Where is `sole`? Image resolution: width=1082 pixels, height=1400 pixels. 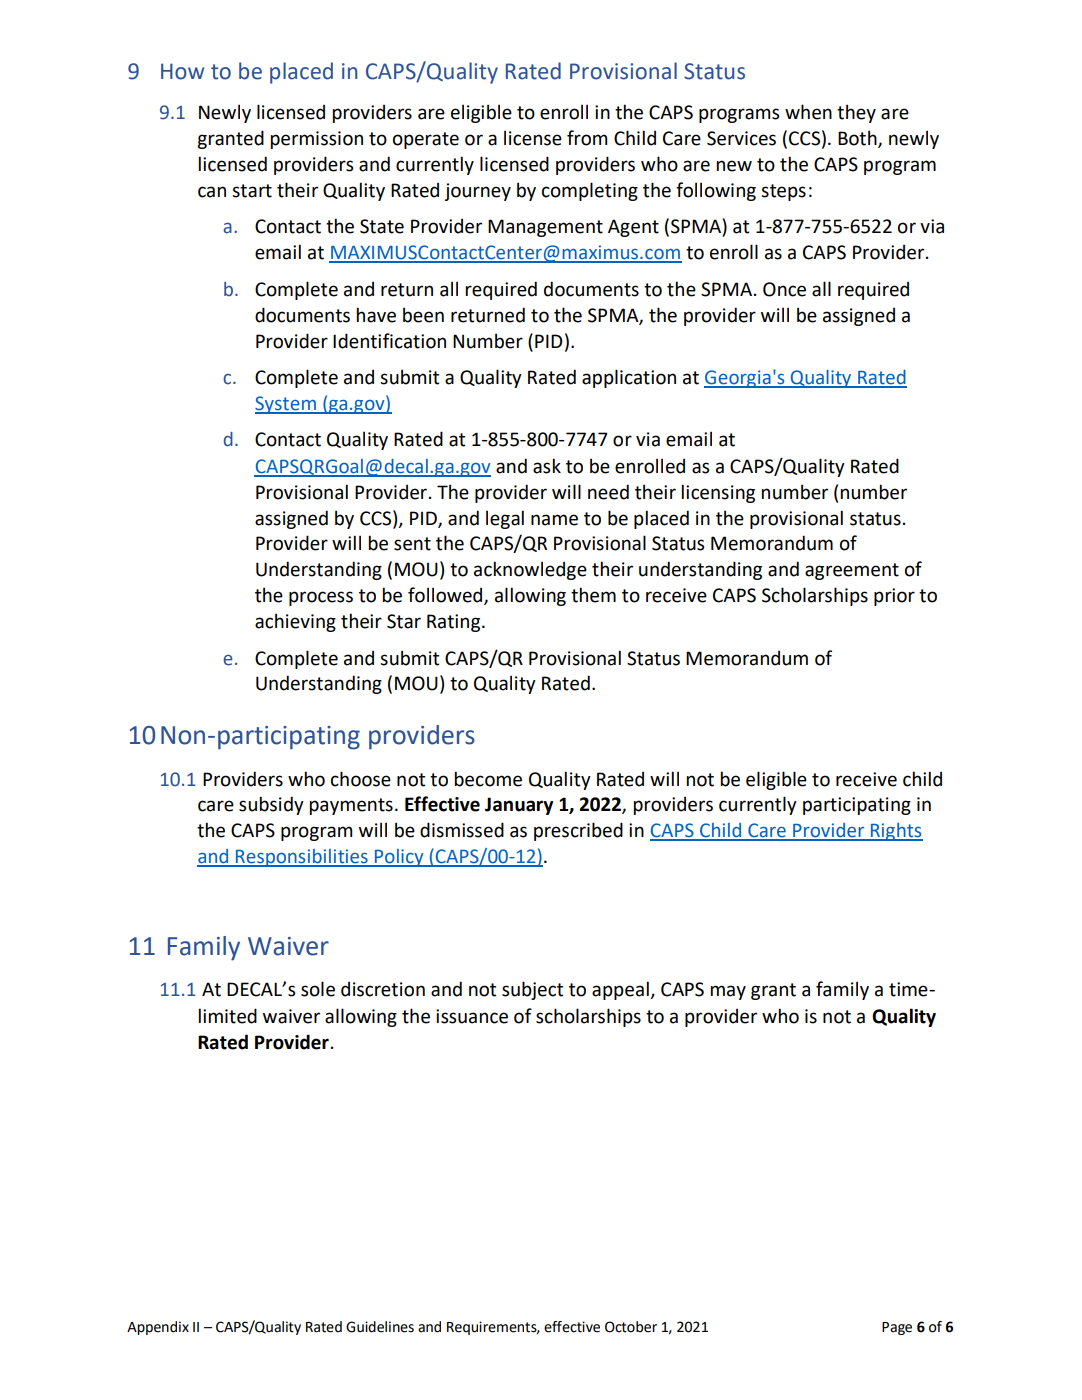
sole is located at coordinates (318, 989).
